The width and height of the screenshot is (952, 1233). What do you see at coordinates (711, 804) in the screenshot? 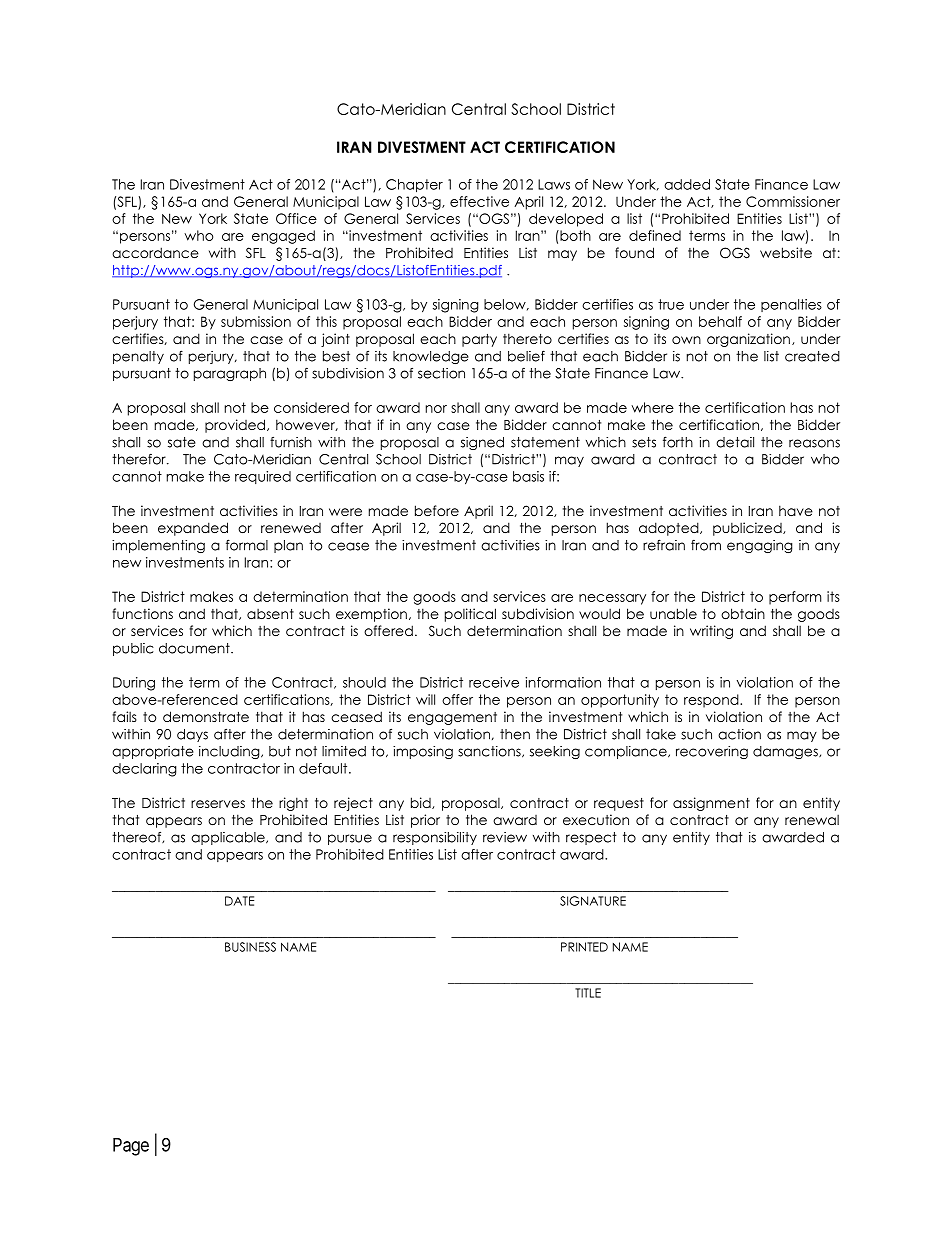
I see `assignment` at bounding box center [711, 804].
